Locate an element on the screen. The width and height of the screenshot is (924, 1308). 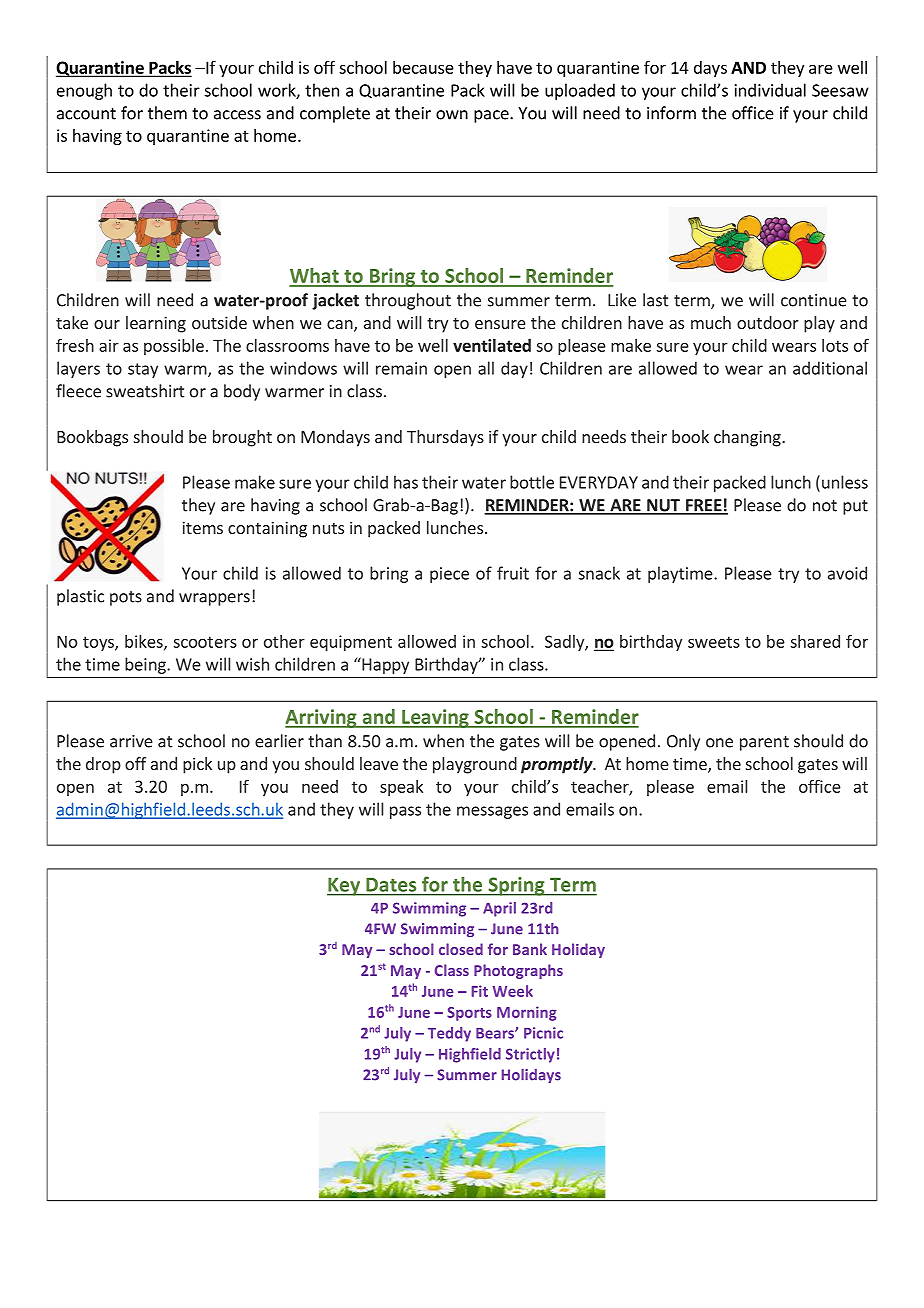
individual is located at coordinates (770, 90).
